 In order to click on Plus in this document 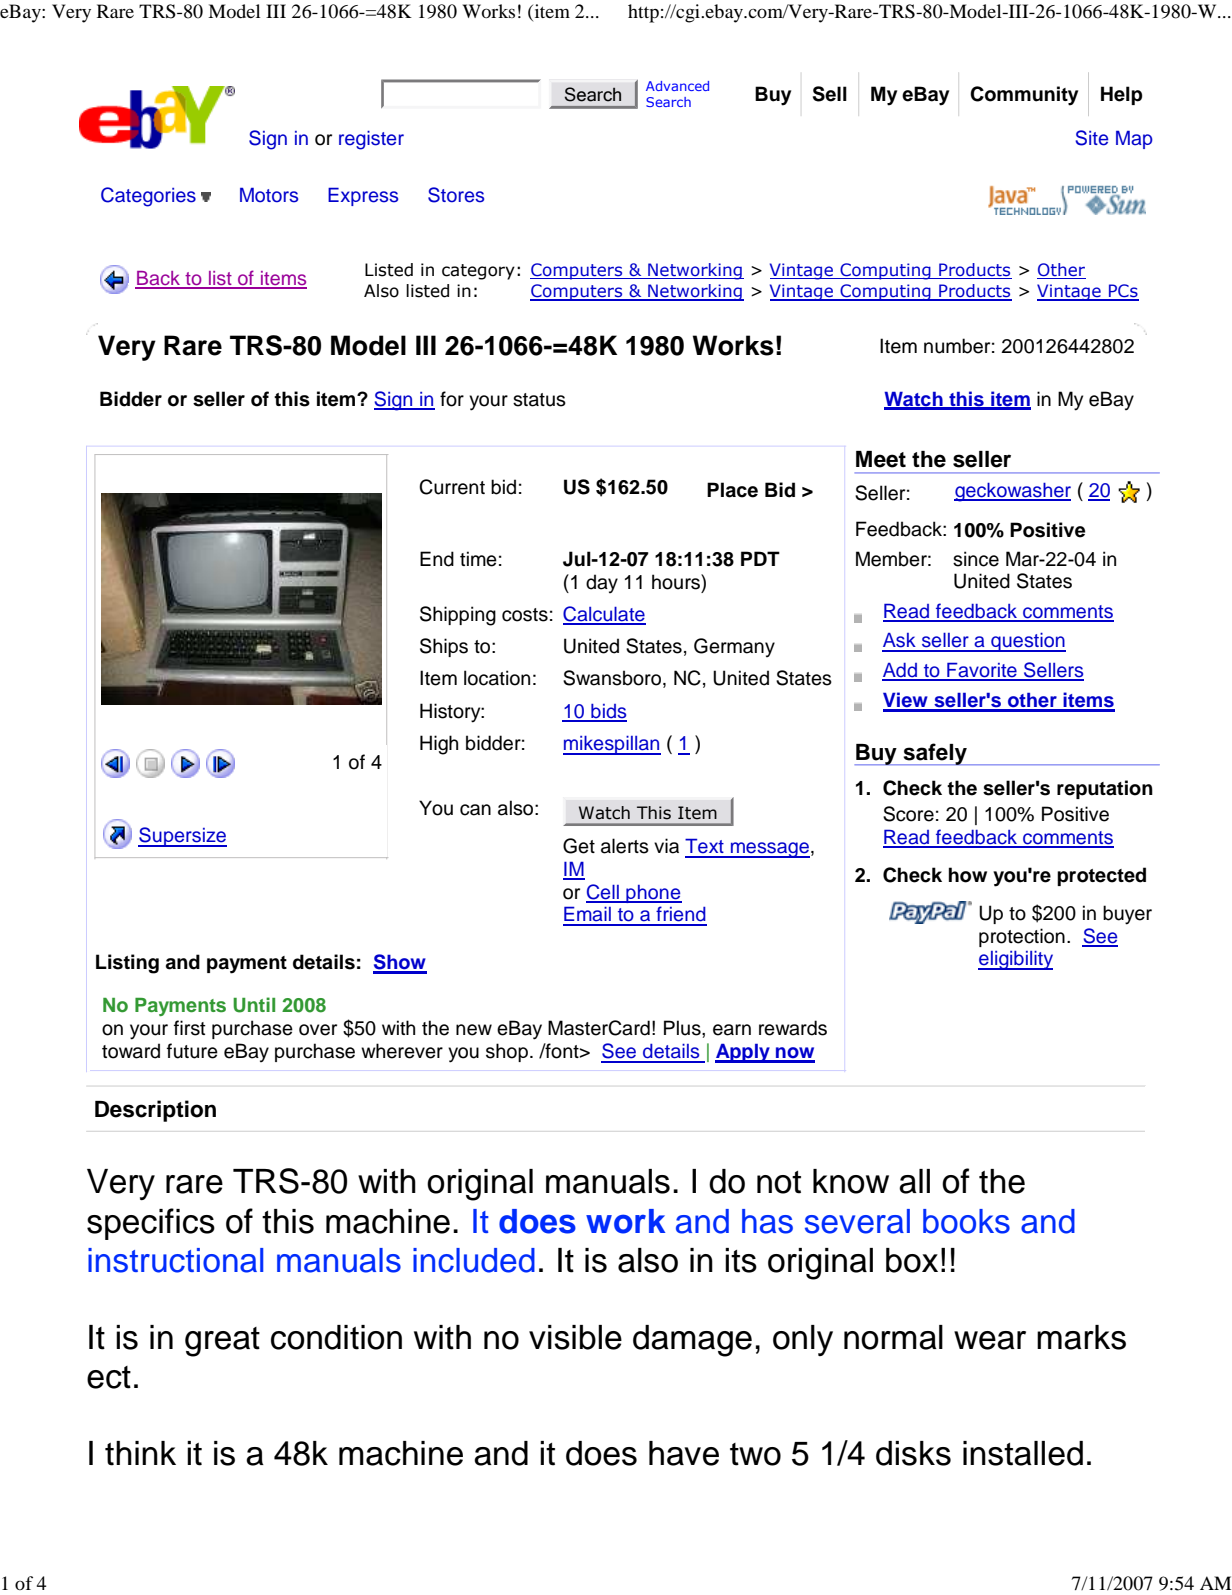, I will do `click(683, 1028)`.
